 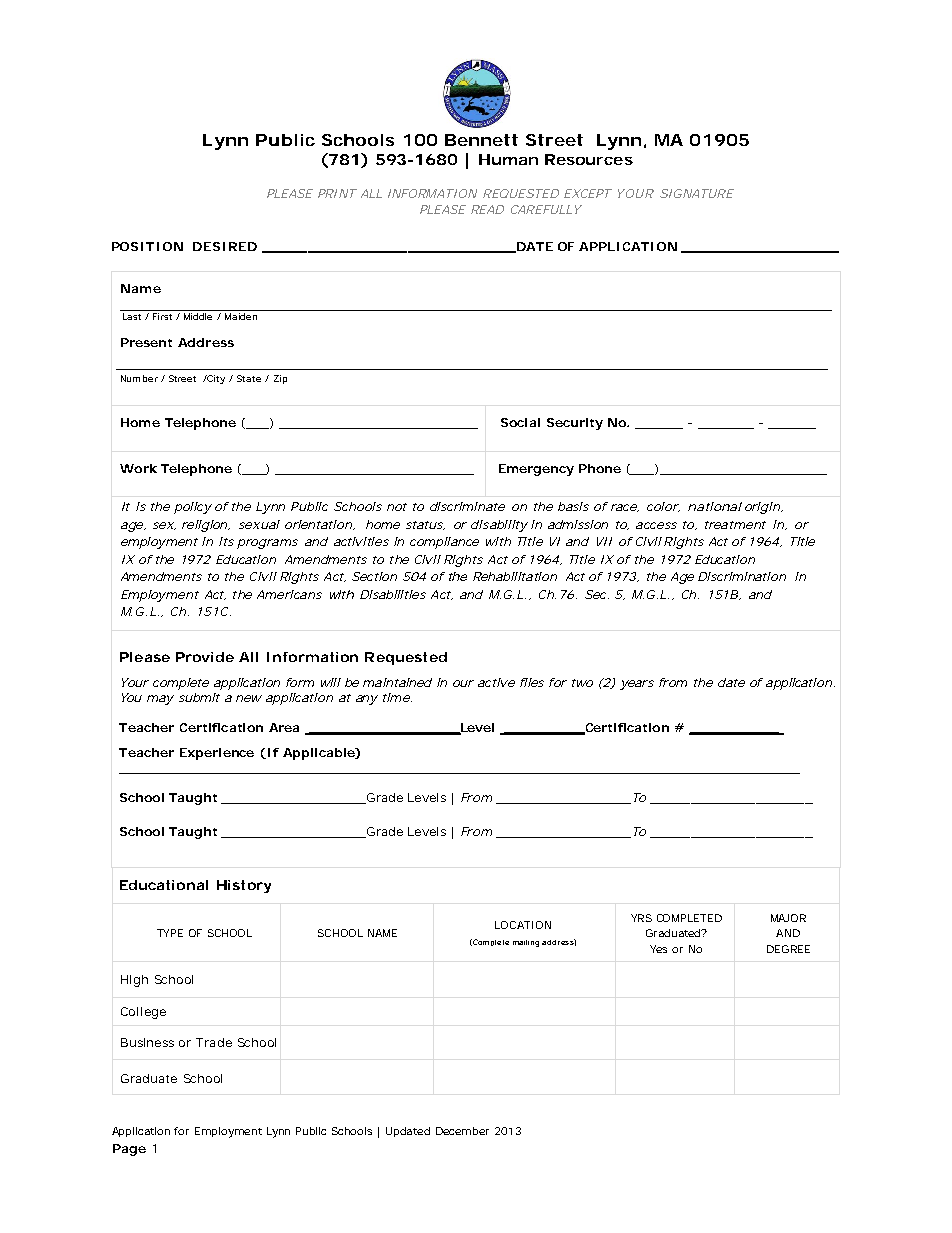 What do you see at coordinates (481, 140) in the screenshot?
I see `Bennett` at bounding box center [481, 140].
